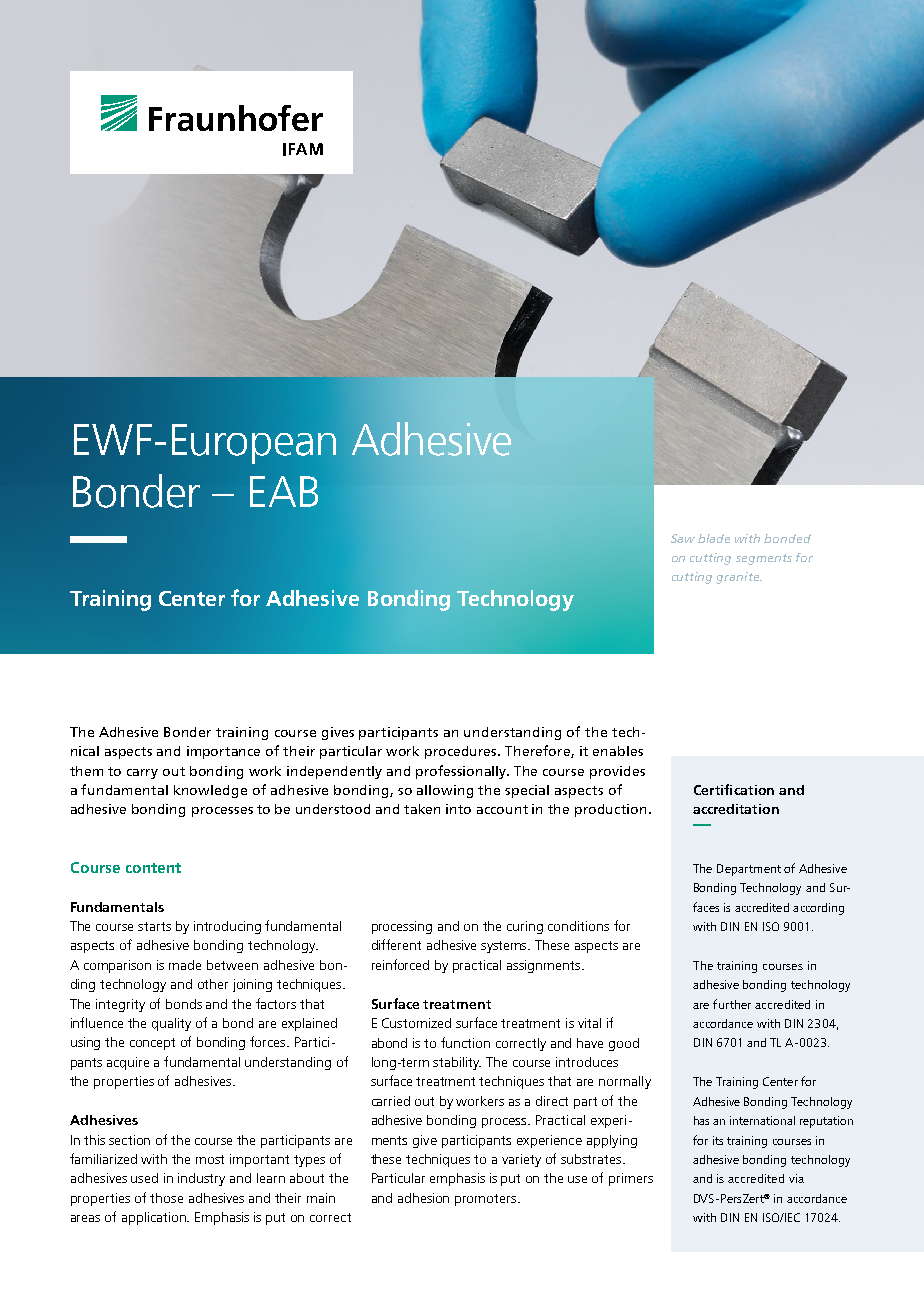  I want to click on promoters, so click(487, 1200).
